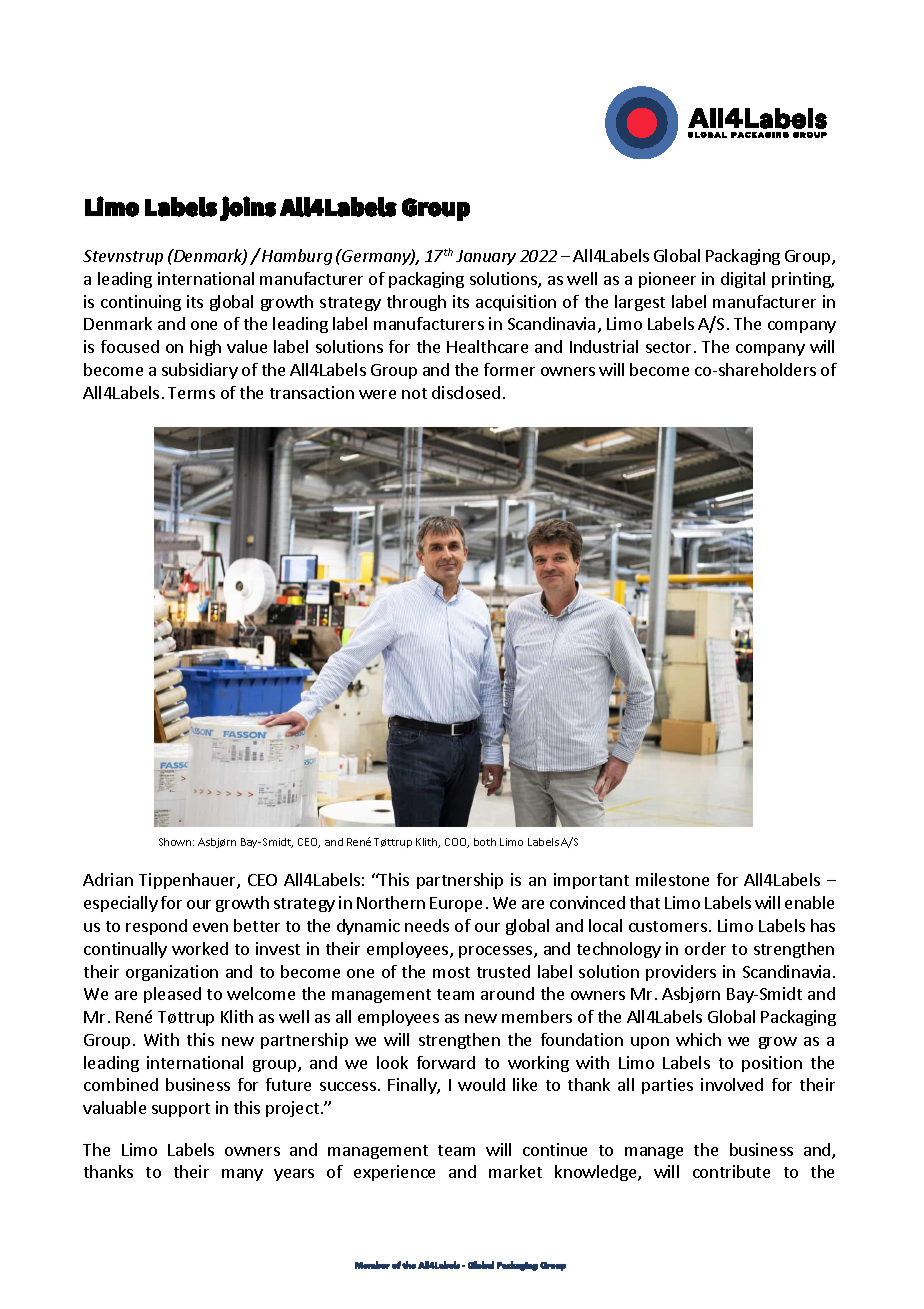  Describe the element at coordinates (731, 1171) in the screenshot. I see `contribute` at that location.
